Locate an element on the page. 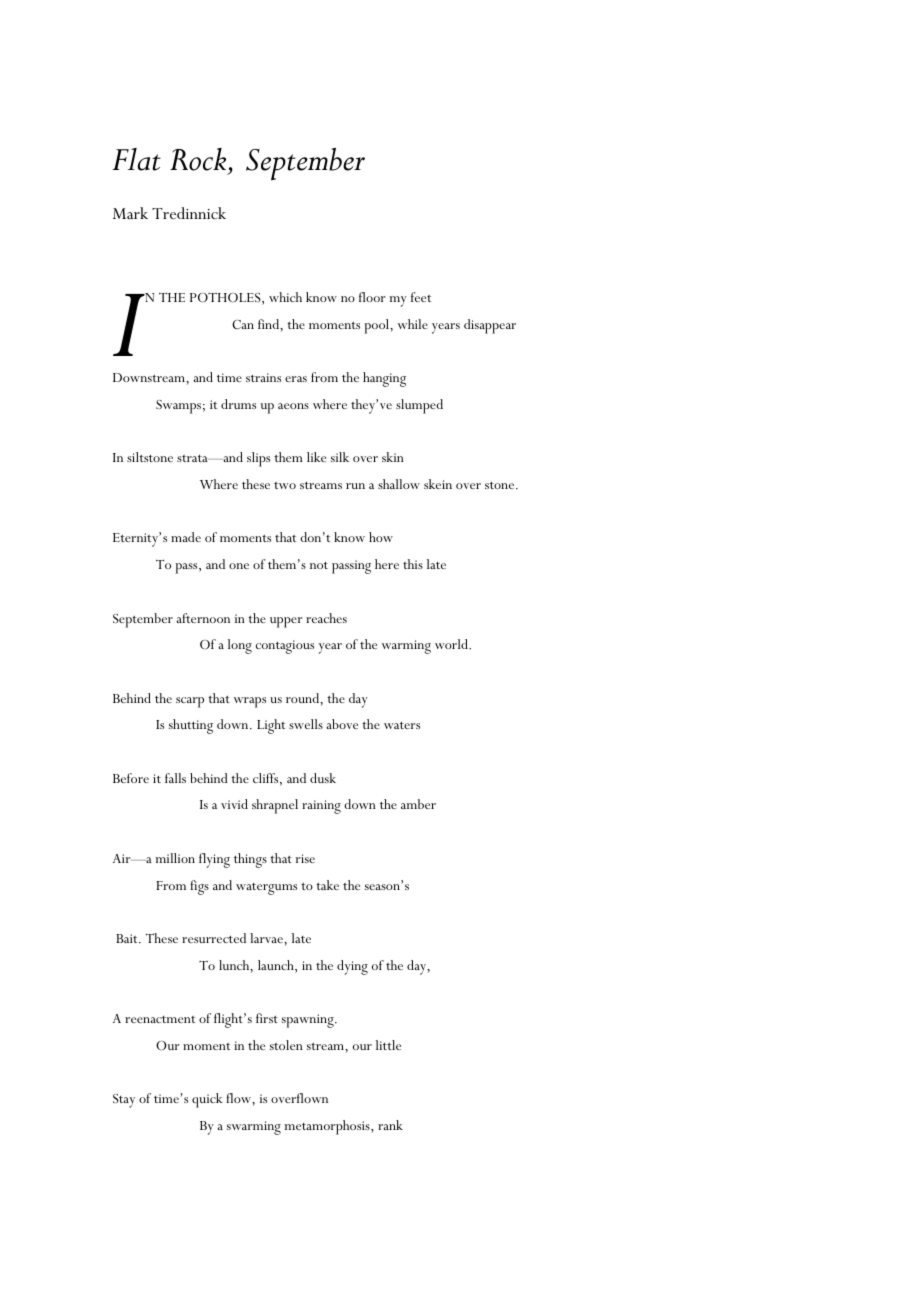 The image size is (924, 1308). swells is located at coordinates (306, 724).
